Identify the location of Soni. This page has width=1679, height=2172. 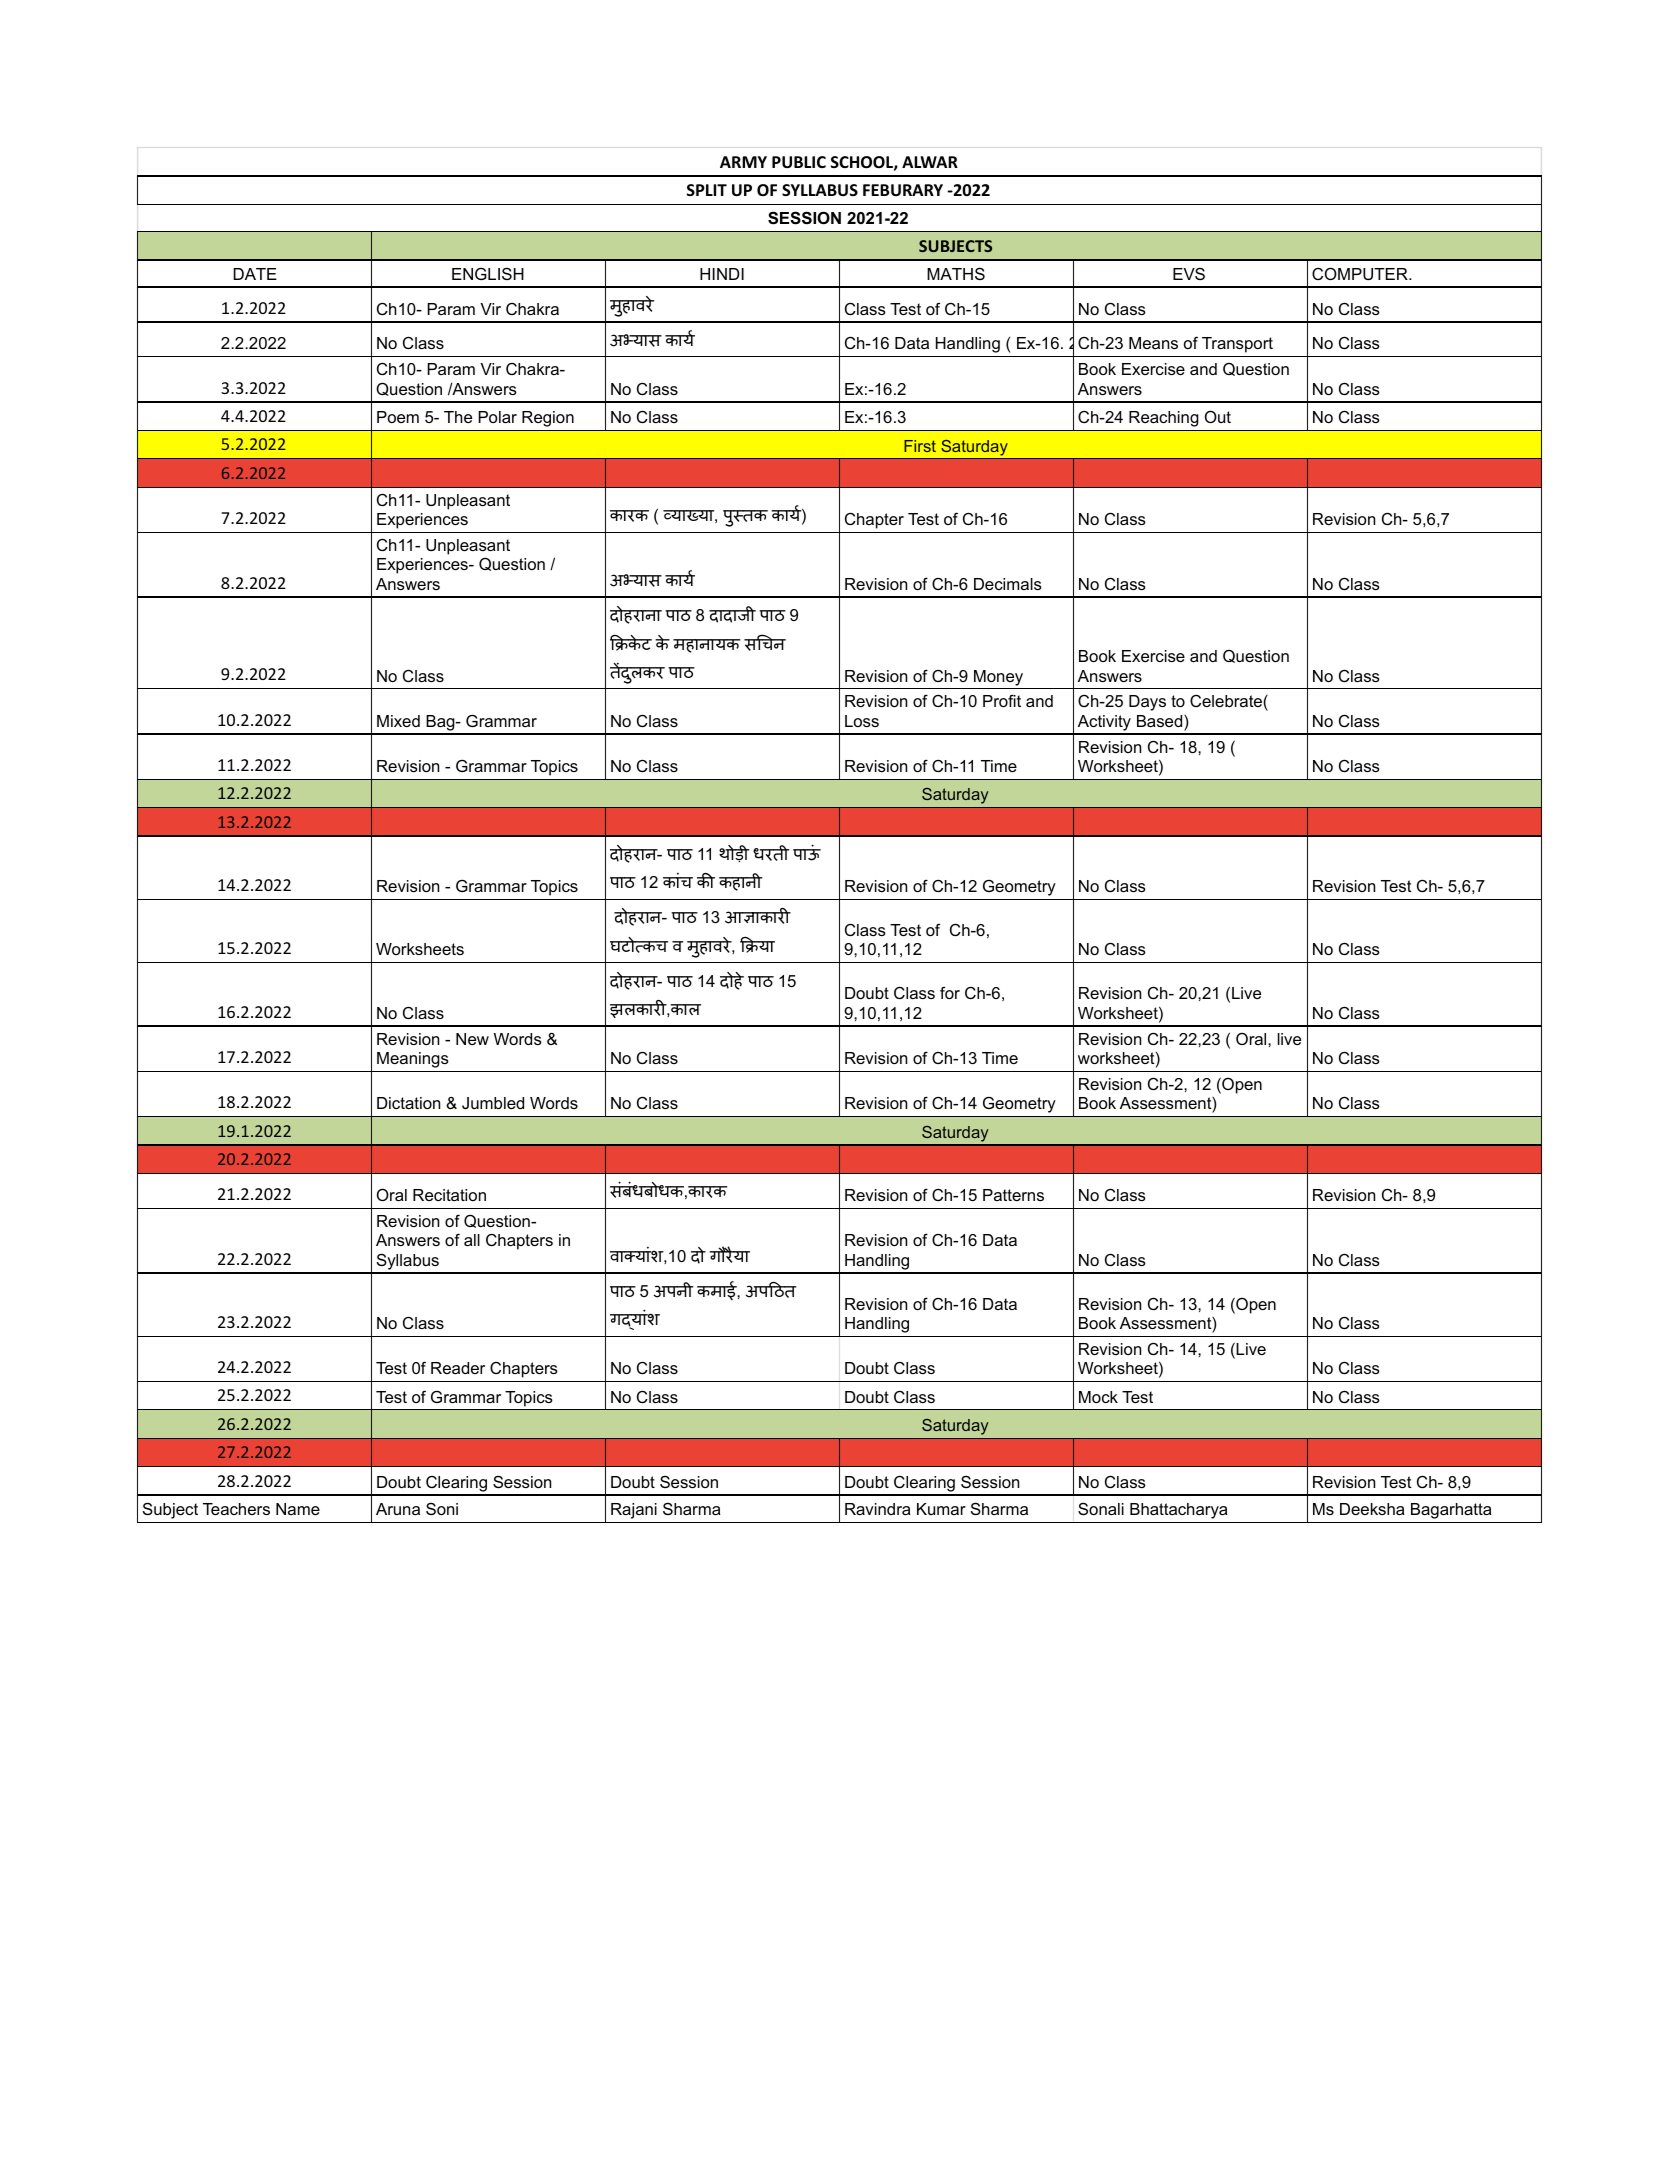
(442, 1509).
